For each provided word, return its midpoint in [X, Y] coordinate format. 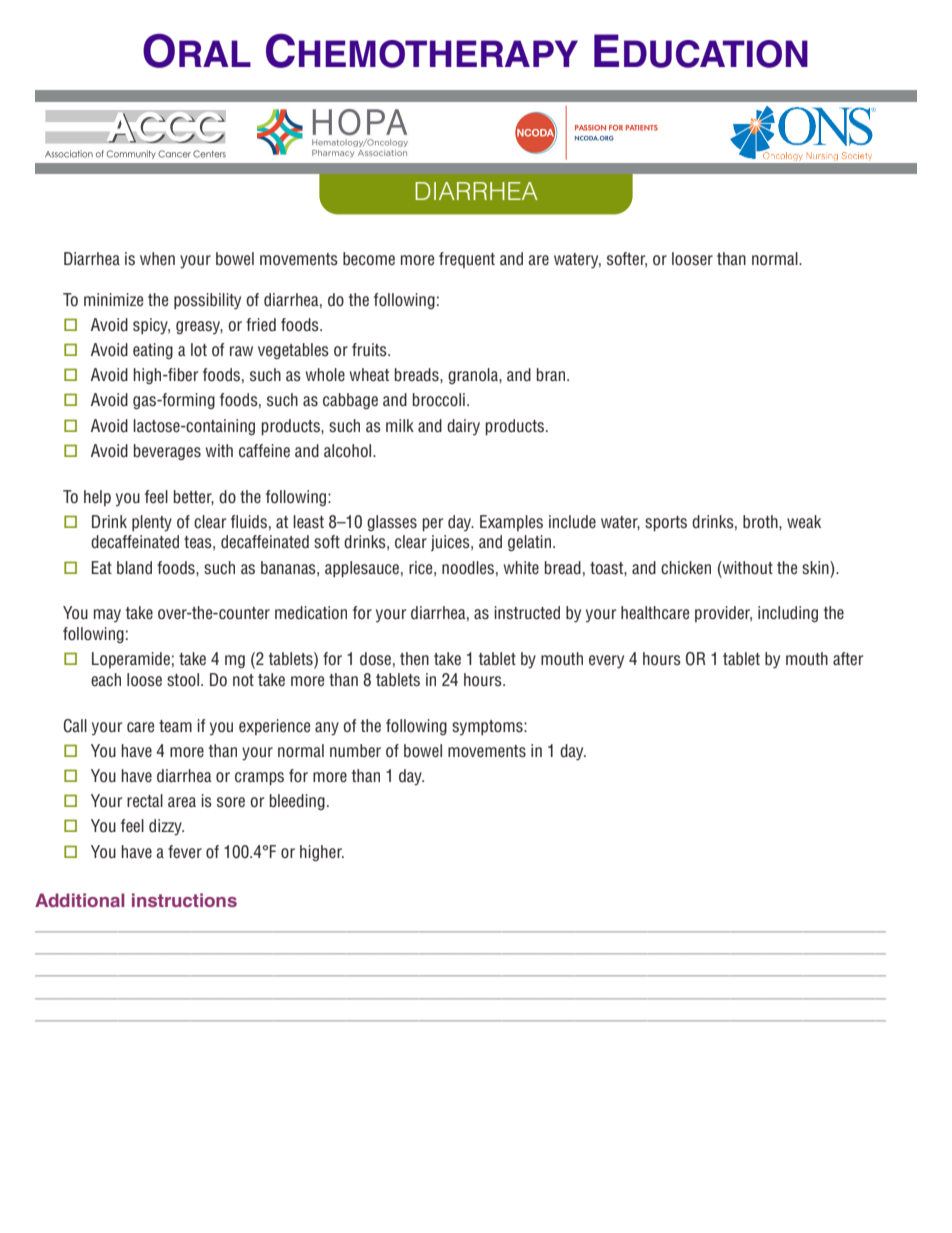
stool [184, 680]
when [157, 259]
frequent [467, 260]
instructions [184, 900]
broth [761, 521]
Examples [511, 523]
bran [552, 375]
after [848, 658]
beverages [167, 452]
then [414, 659]
